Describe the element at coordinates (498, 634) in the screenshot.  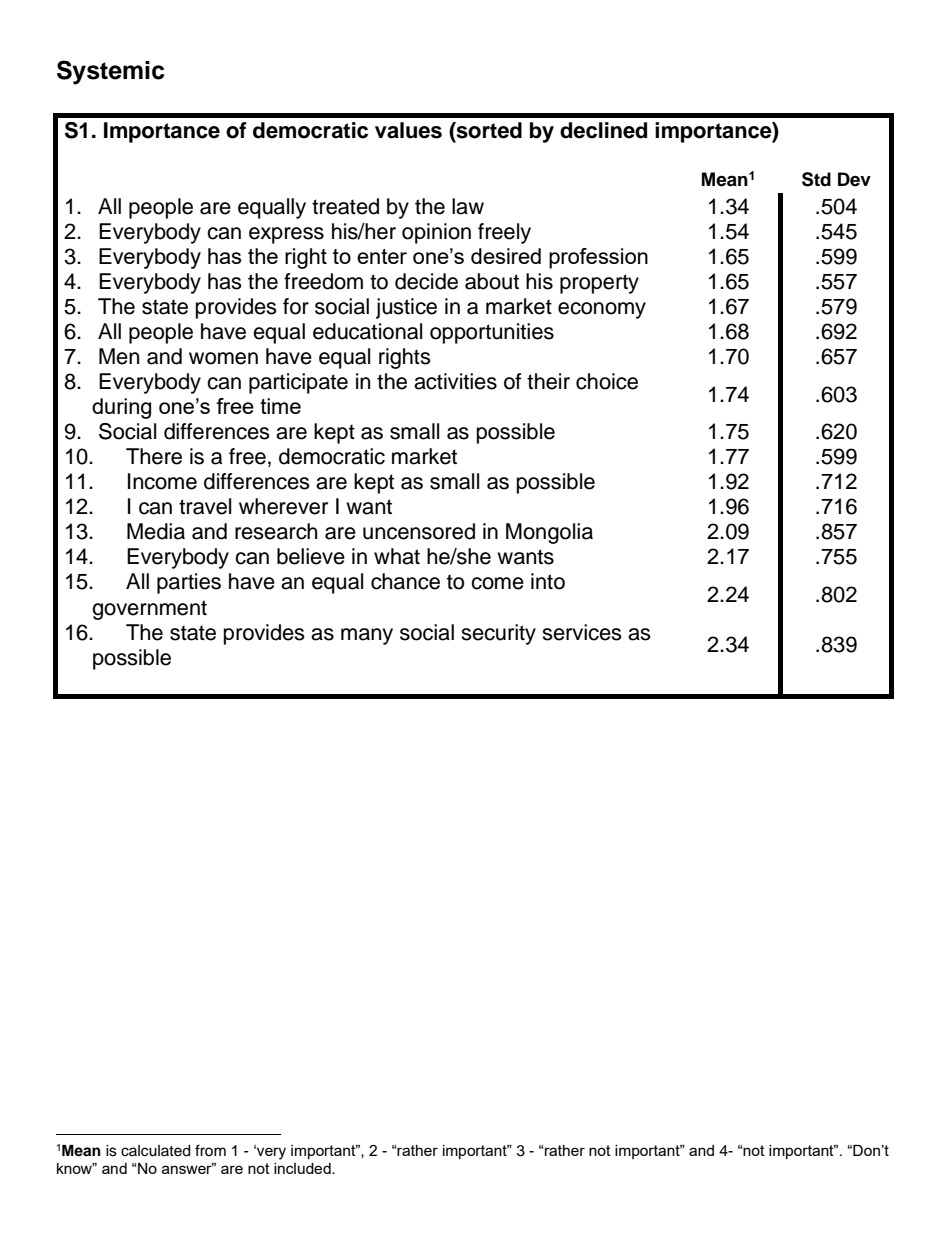
I see `security` at that location.
